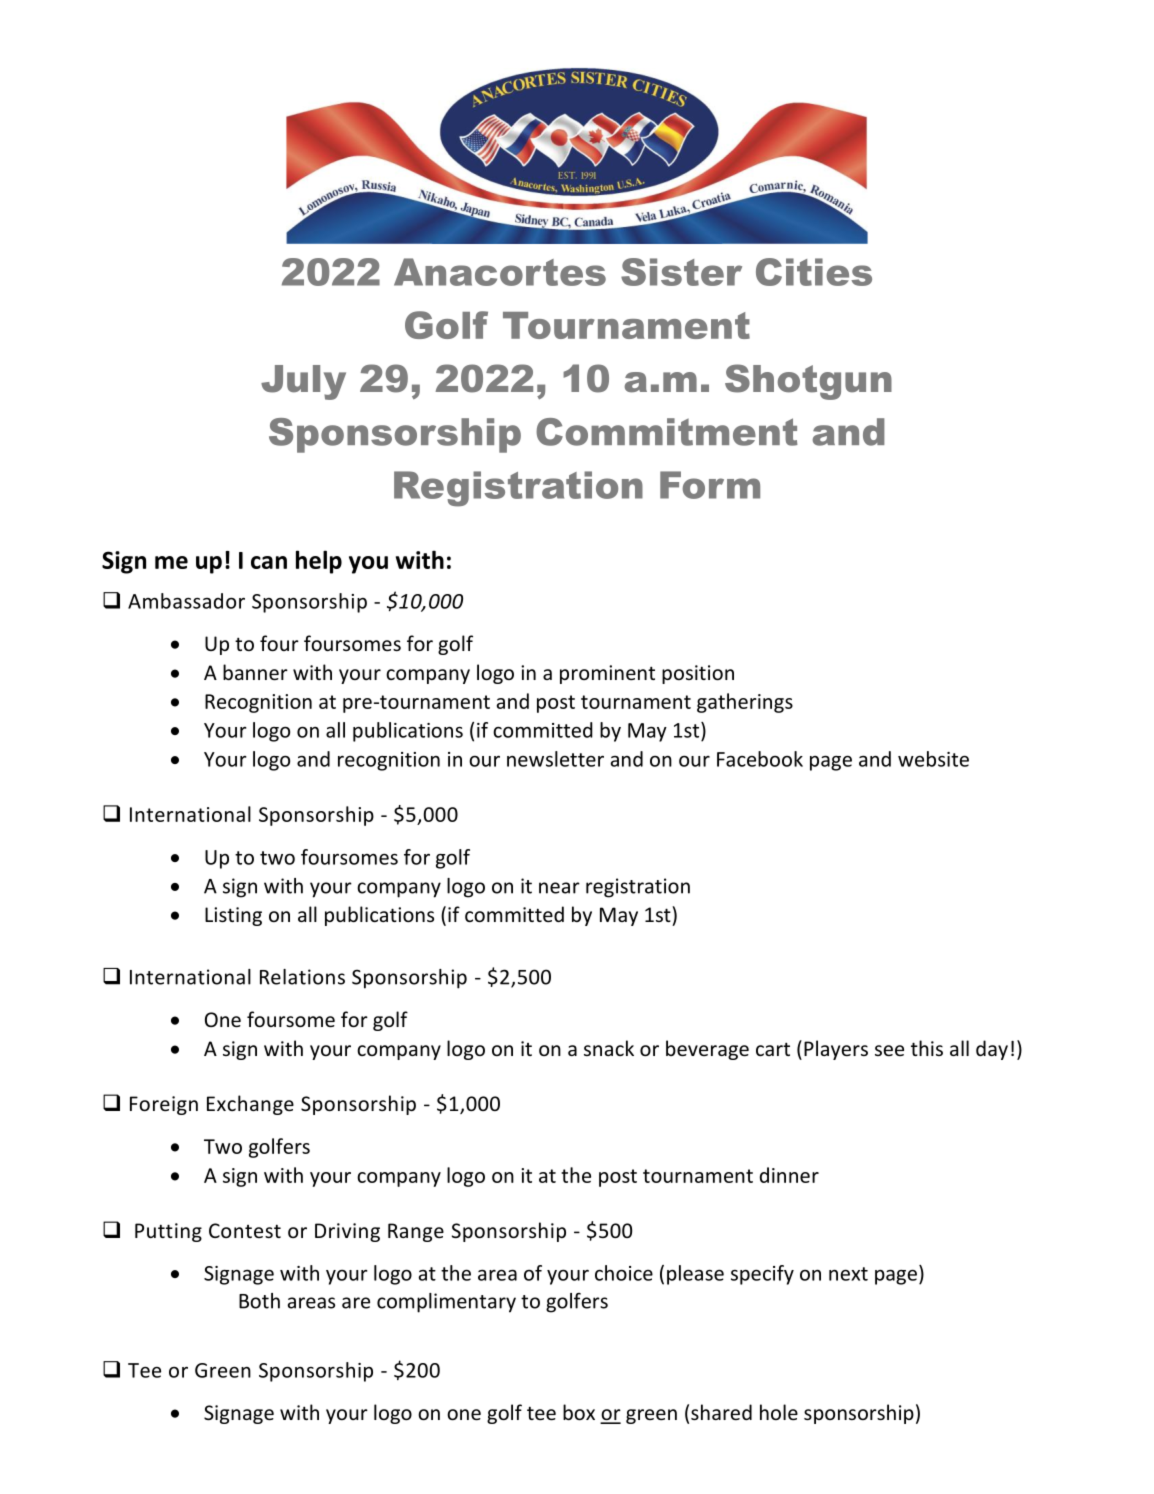 The height and width of the screenshot is (1494, 1154). What do you see at coordinates (259, 1301) in the screenshot?
I see `Both` at bounding box center [259, 1301].
